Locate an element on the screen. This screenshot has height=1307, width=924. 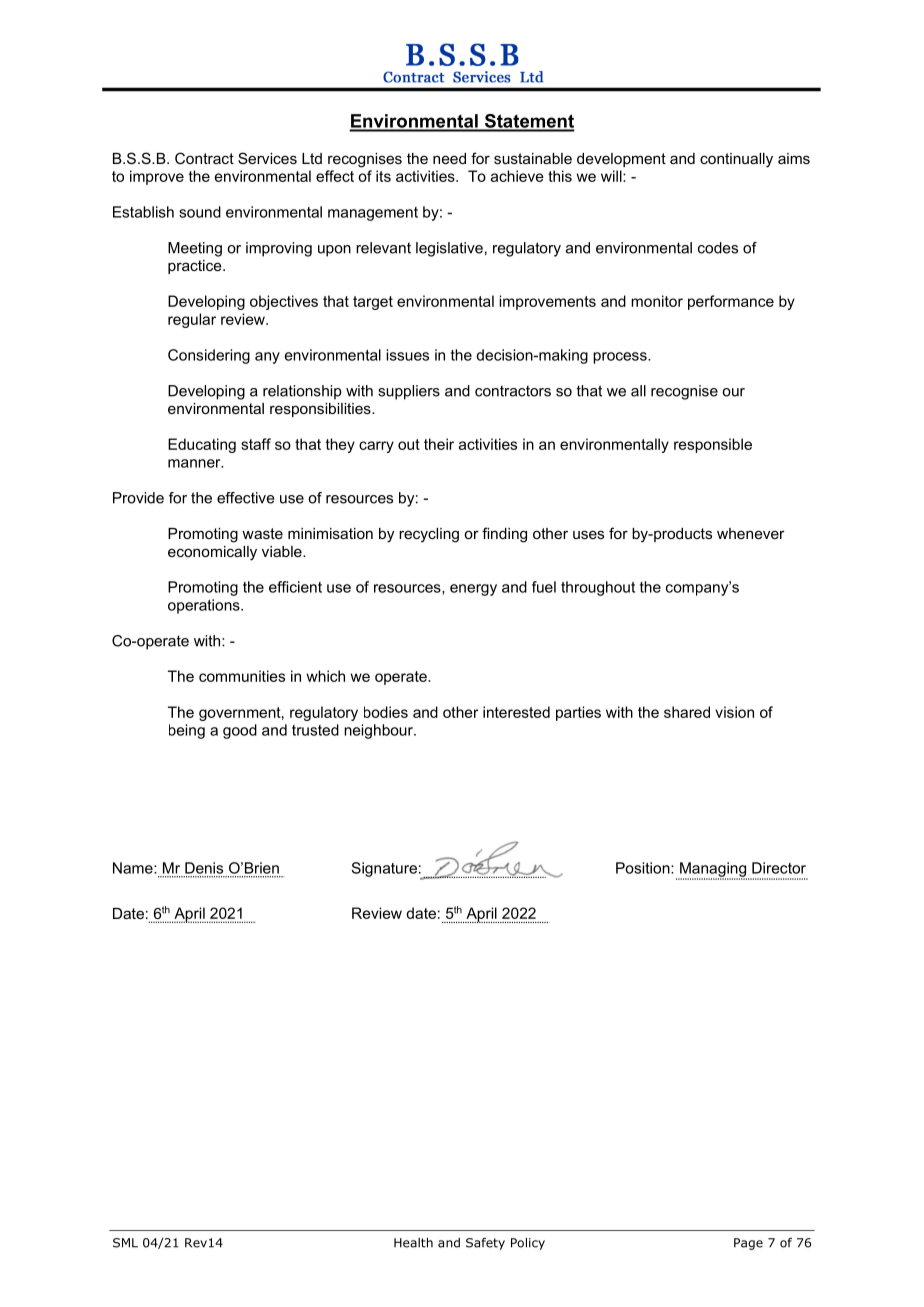
Educating is located at coordinates (202, 445).
